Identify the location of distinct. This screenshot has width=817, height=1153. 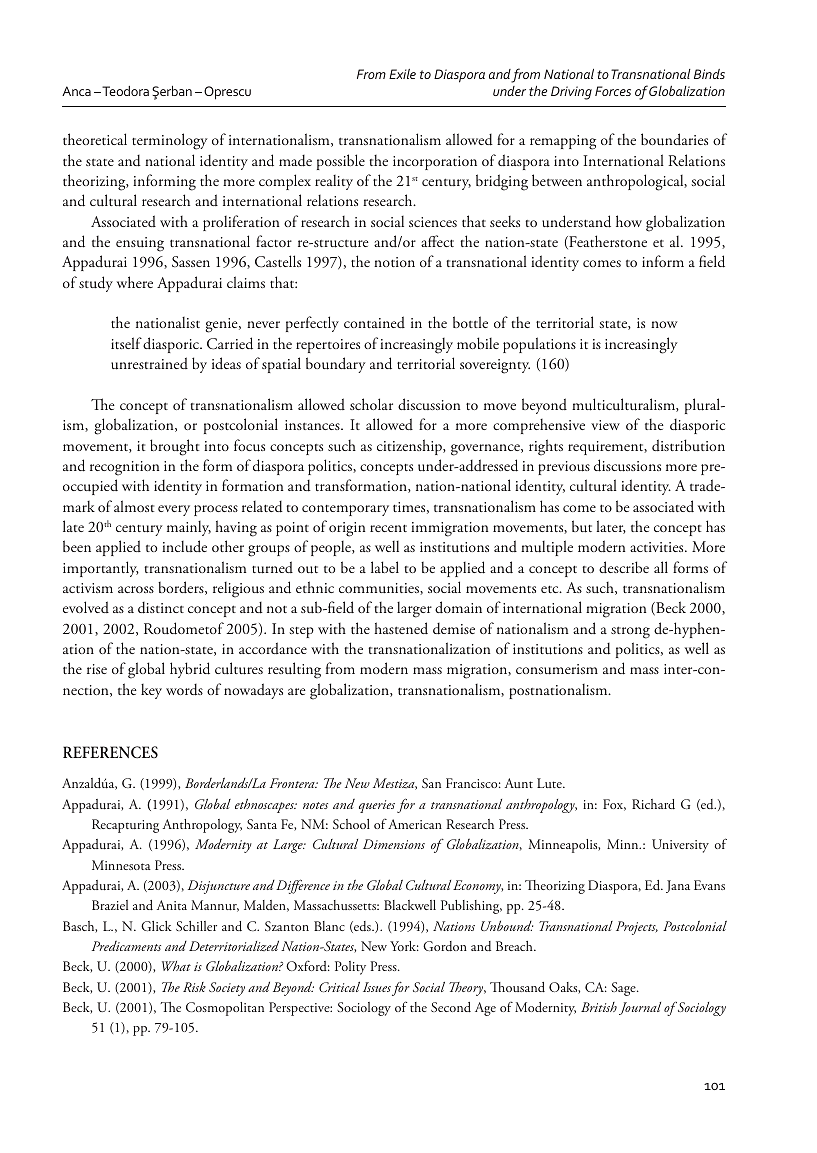
(161, 608).
